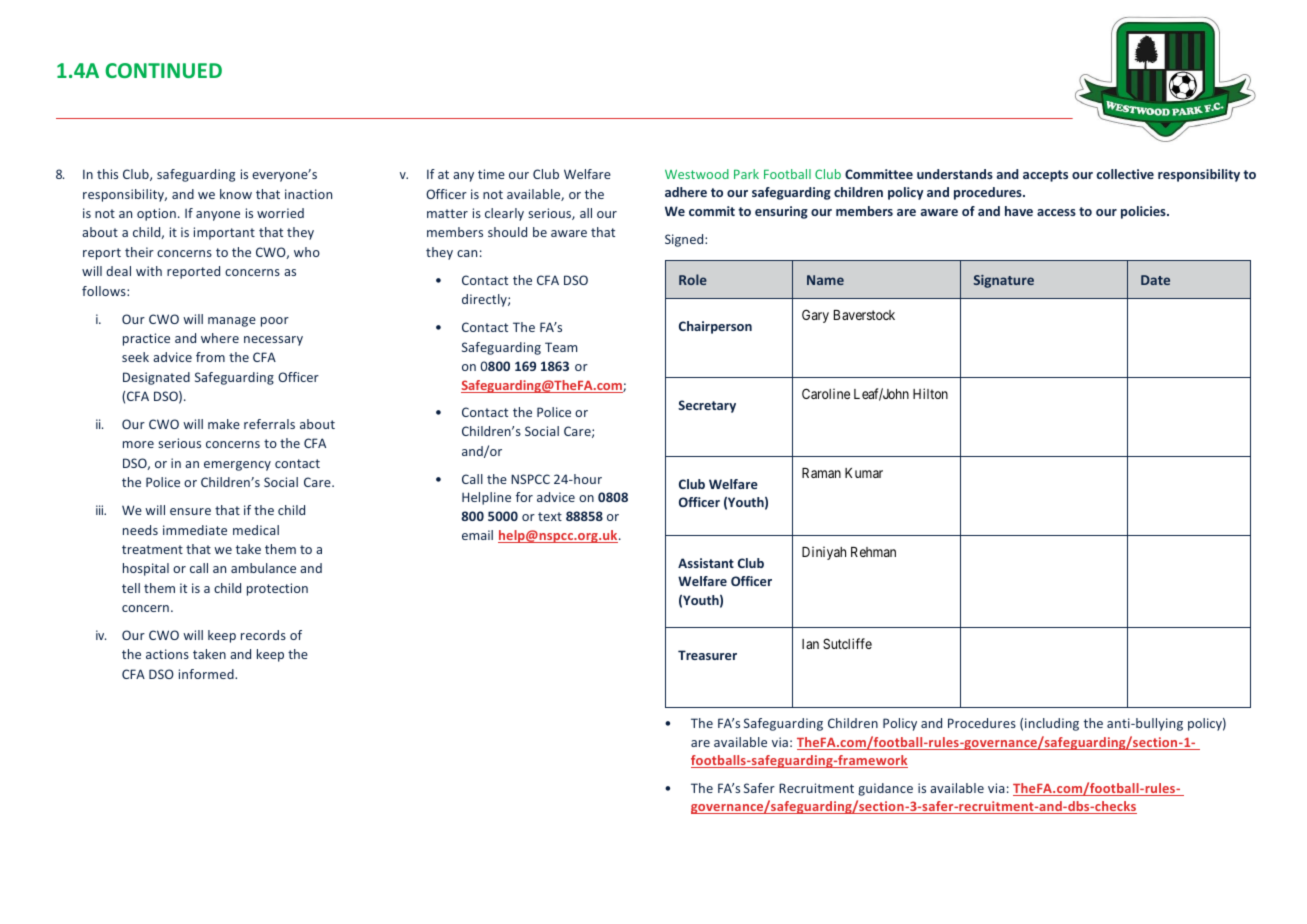 The image size is (1307, 924). I want to click on including, so click(1052, 724).
